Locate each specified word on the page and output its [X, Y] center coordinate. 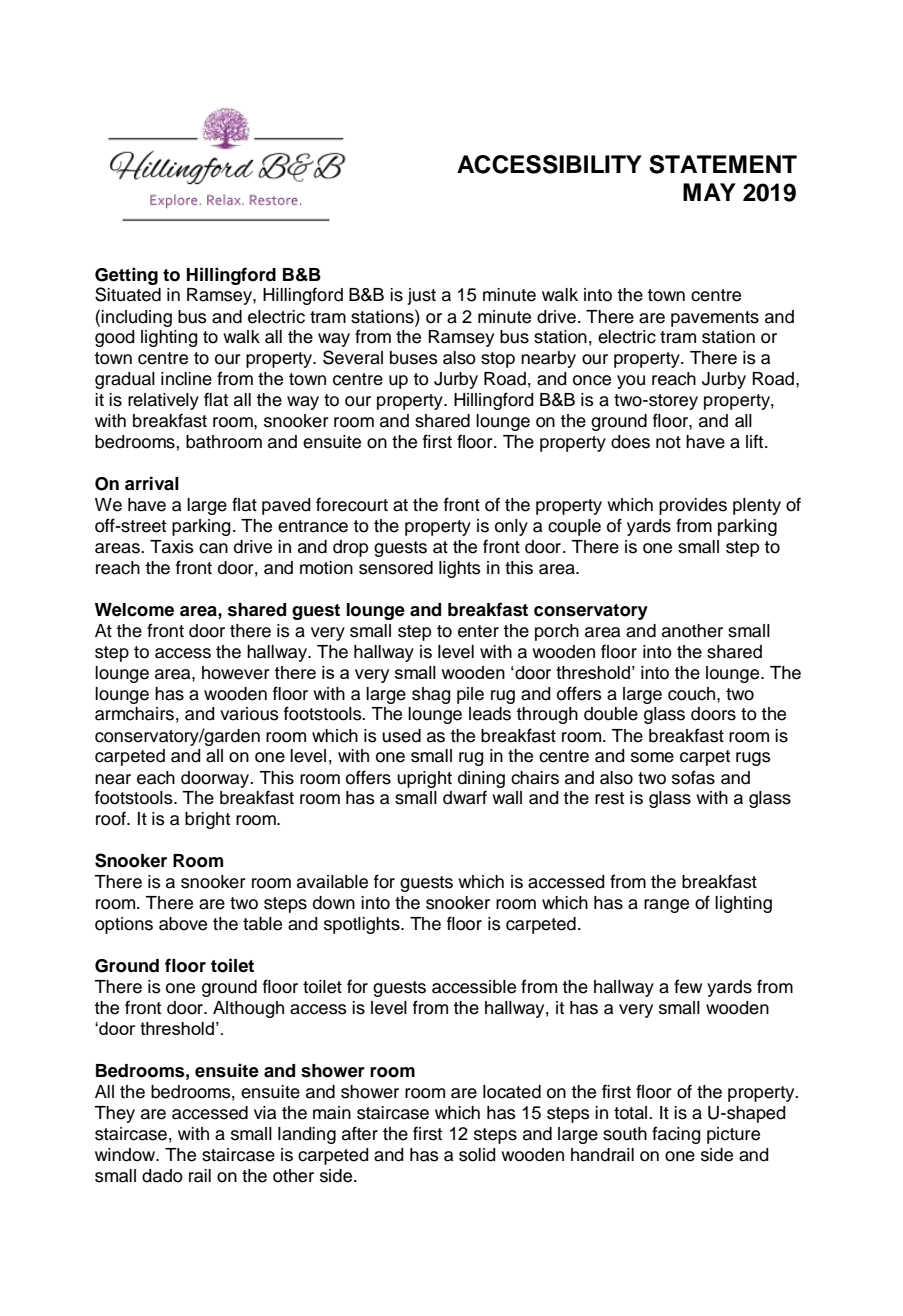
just [421, 296]
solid [477, 1155]
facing [676, 1135]
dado [162, 1176]
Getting [126, 276]
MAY [709, 192]
